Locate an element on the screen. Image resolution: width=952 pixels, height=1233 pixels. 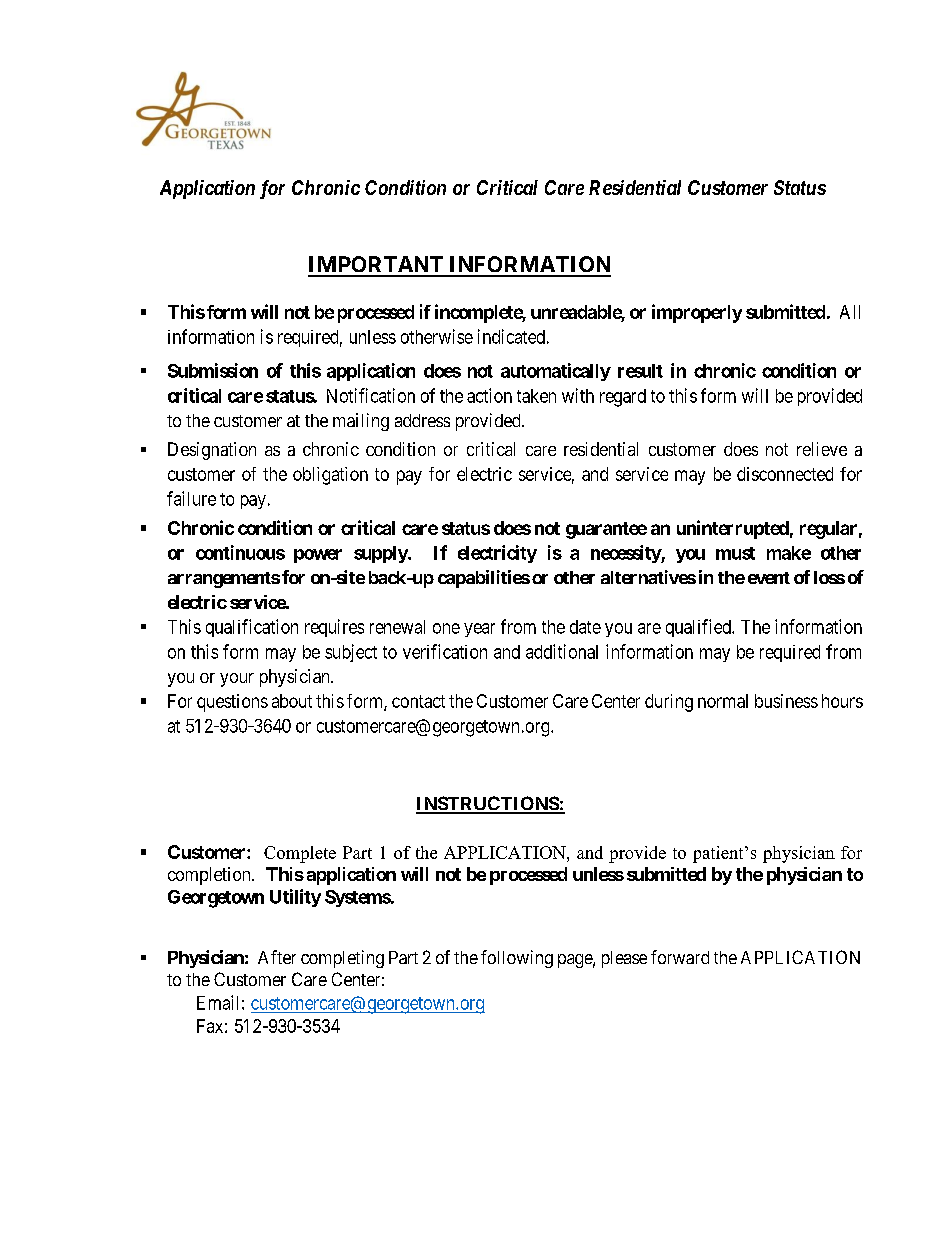
Submission is located at coordinates (213, 370).
